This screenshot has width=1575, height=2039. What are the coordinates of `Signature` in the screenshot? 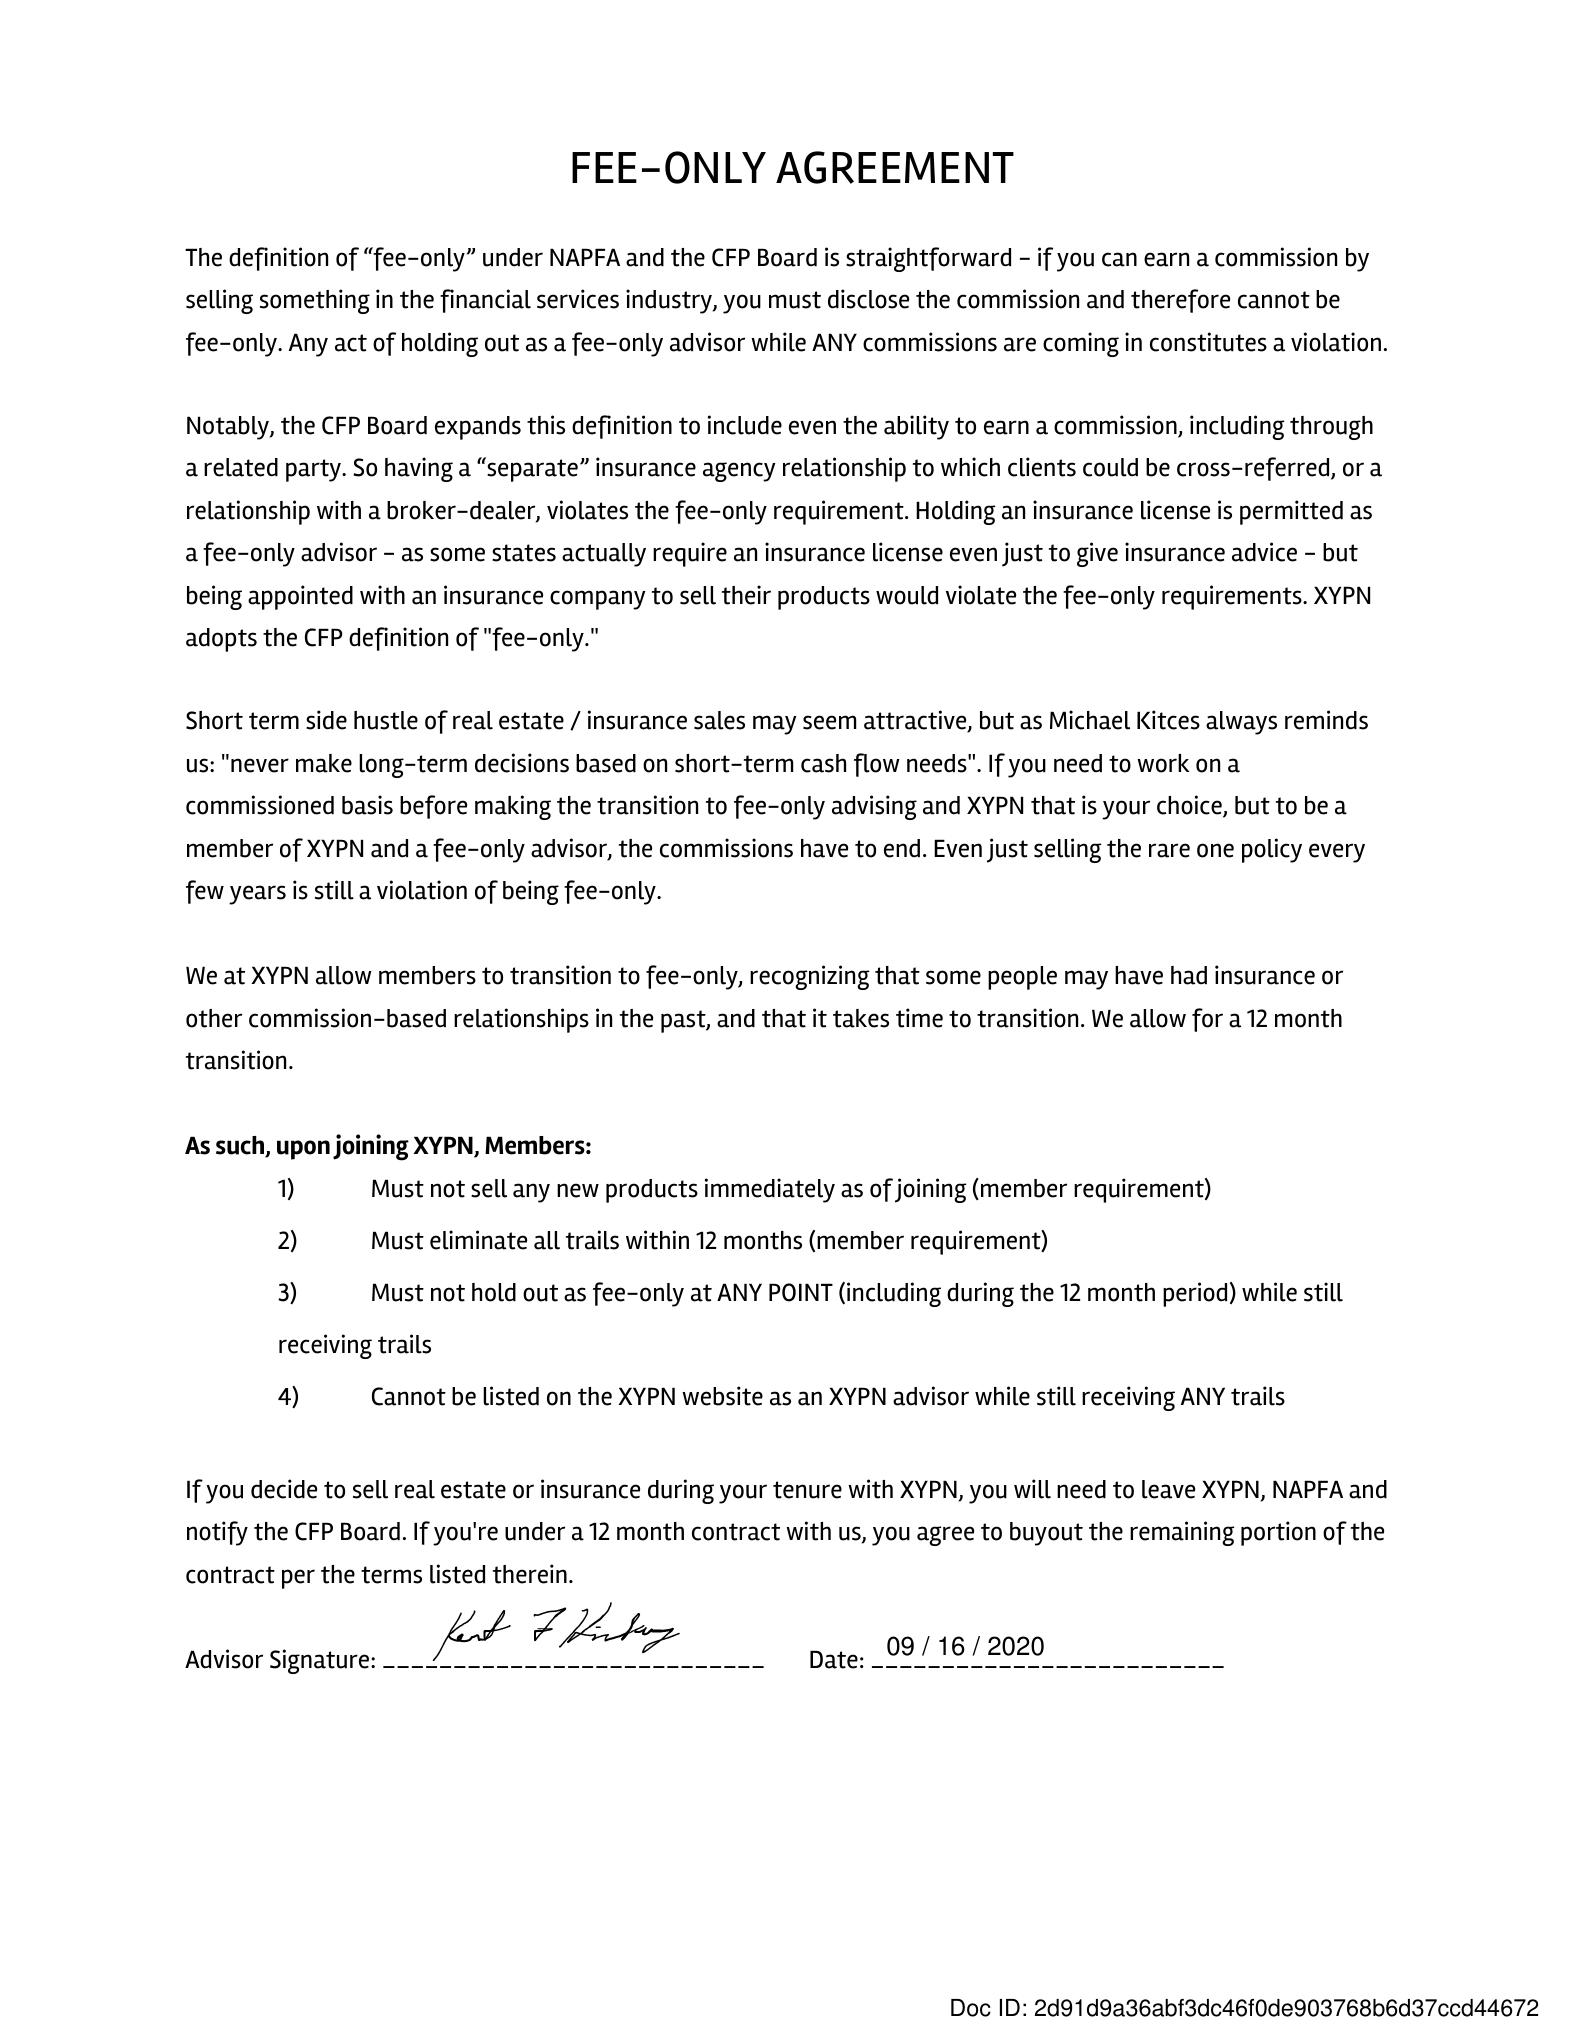 It's located at (321, 1661).
